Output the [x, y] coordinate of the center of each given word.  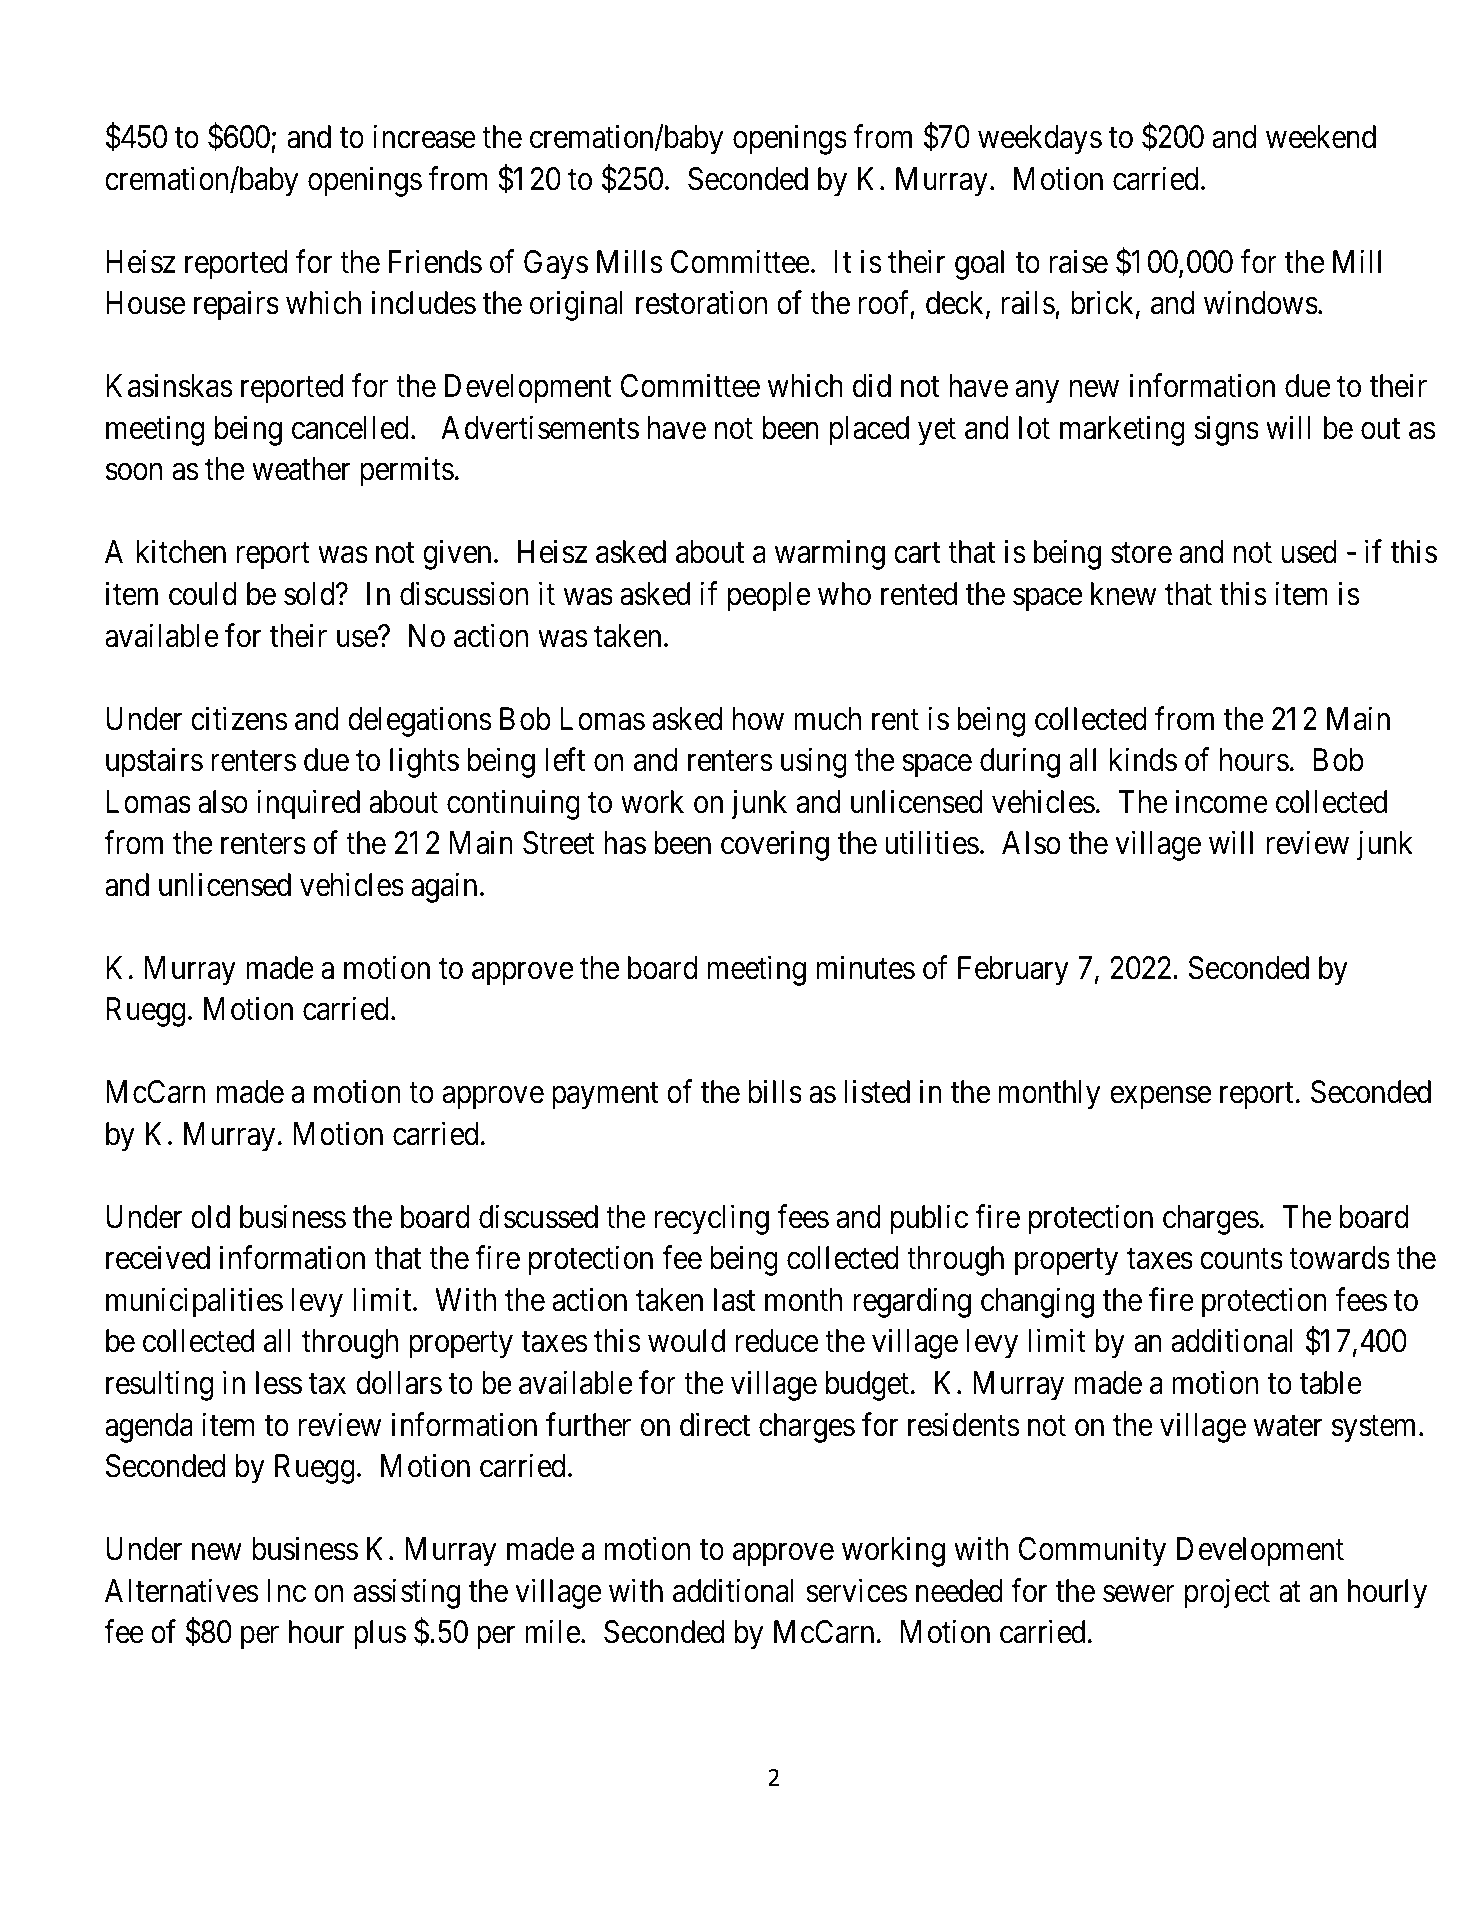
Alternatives [182, 1590]
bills [775, 1092]
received [158, 1258]
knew [1123, 594]
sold [310, 594]
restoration [701, 303]
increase [424, 137]
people [769, 597]
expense [1160, 1098]
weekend [1321, 137]
